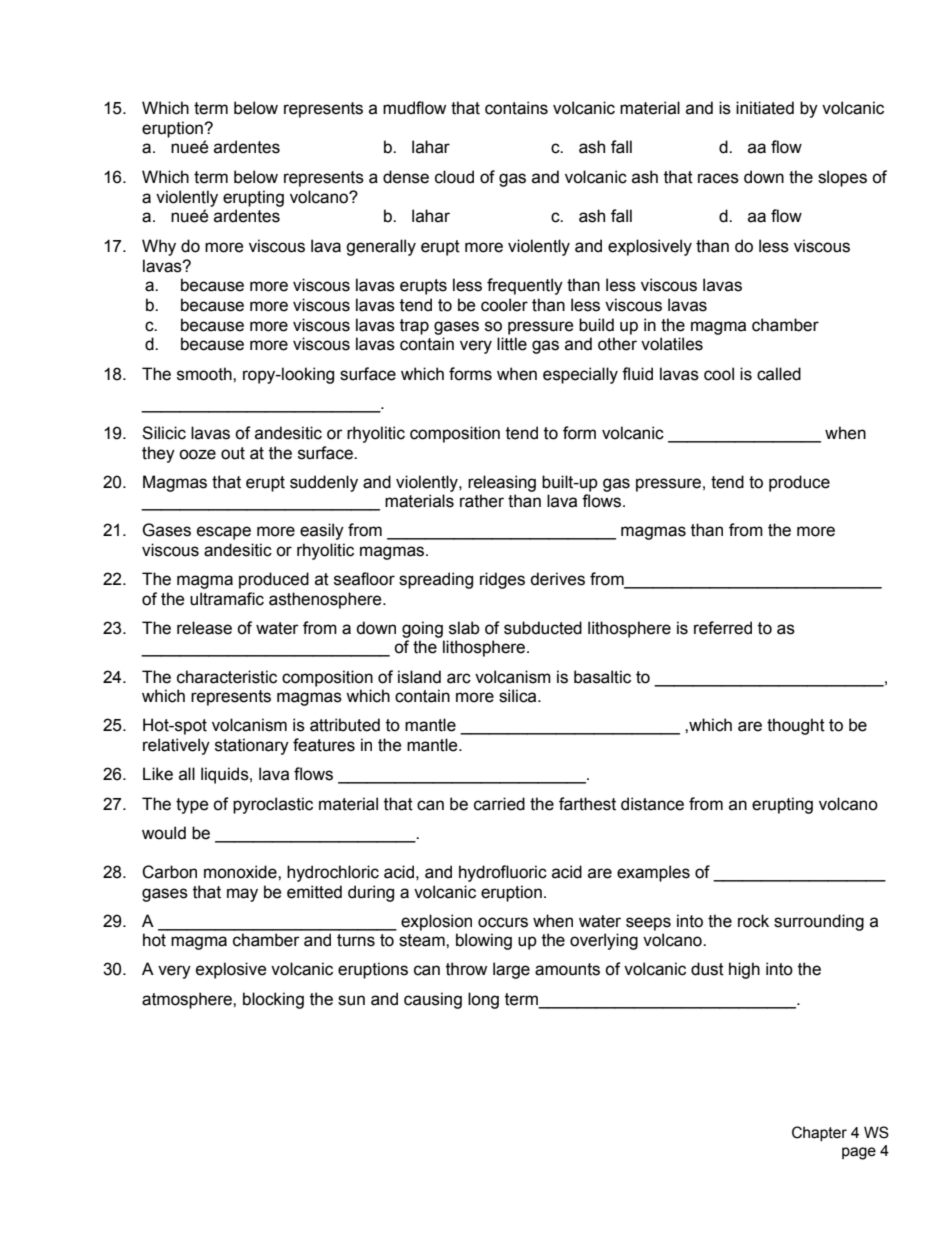 The image size is (952, 1233). What do you see at coordinates (273, 805) in the document?
I see `pyroclastic` at bounding box center [273, 805].
